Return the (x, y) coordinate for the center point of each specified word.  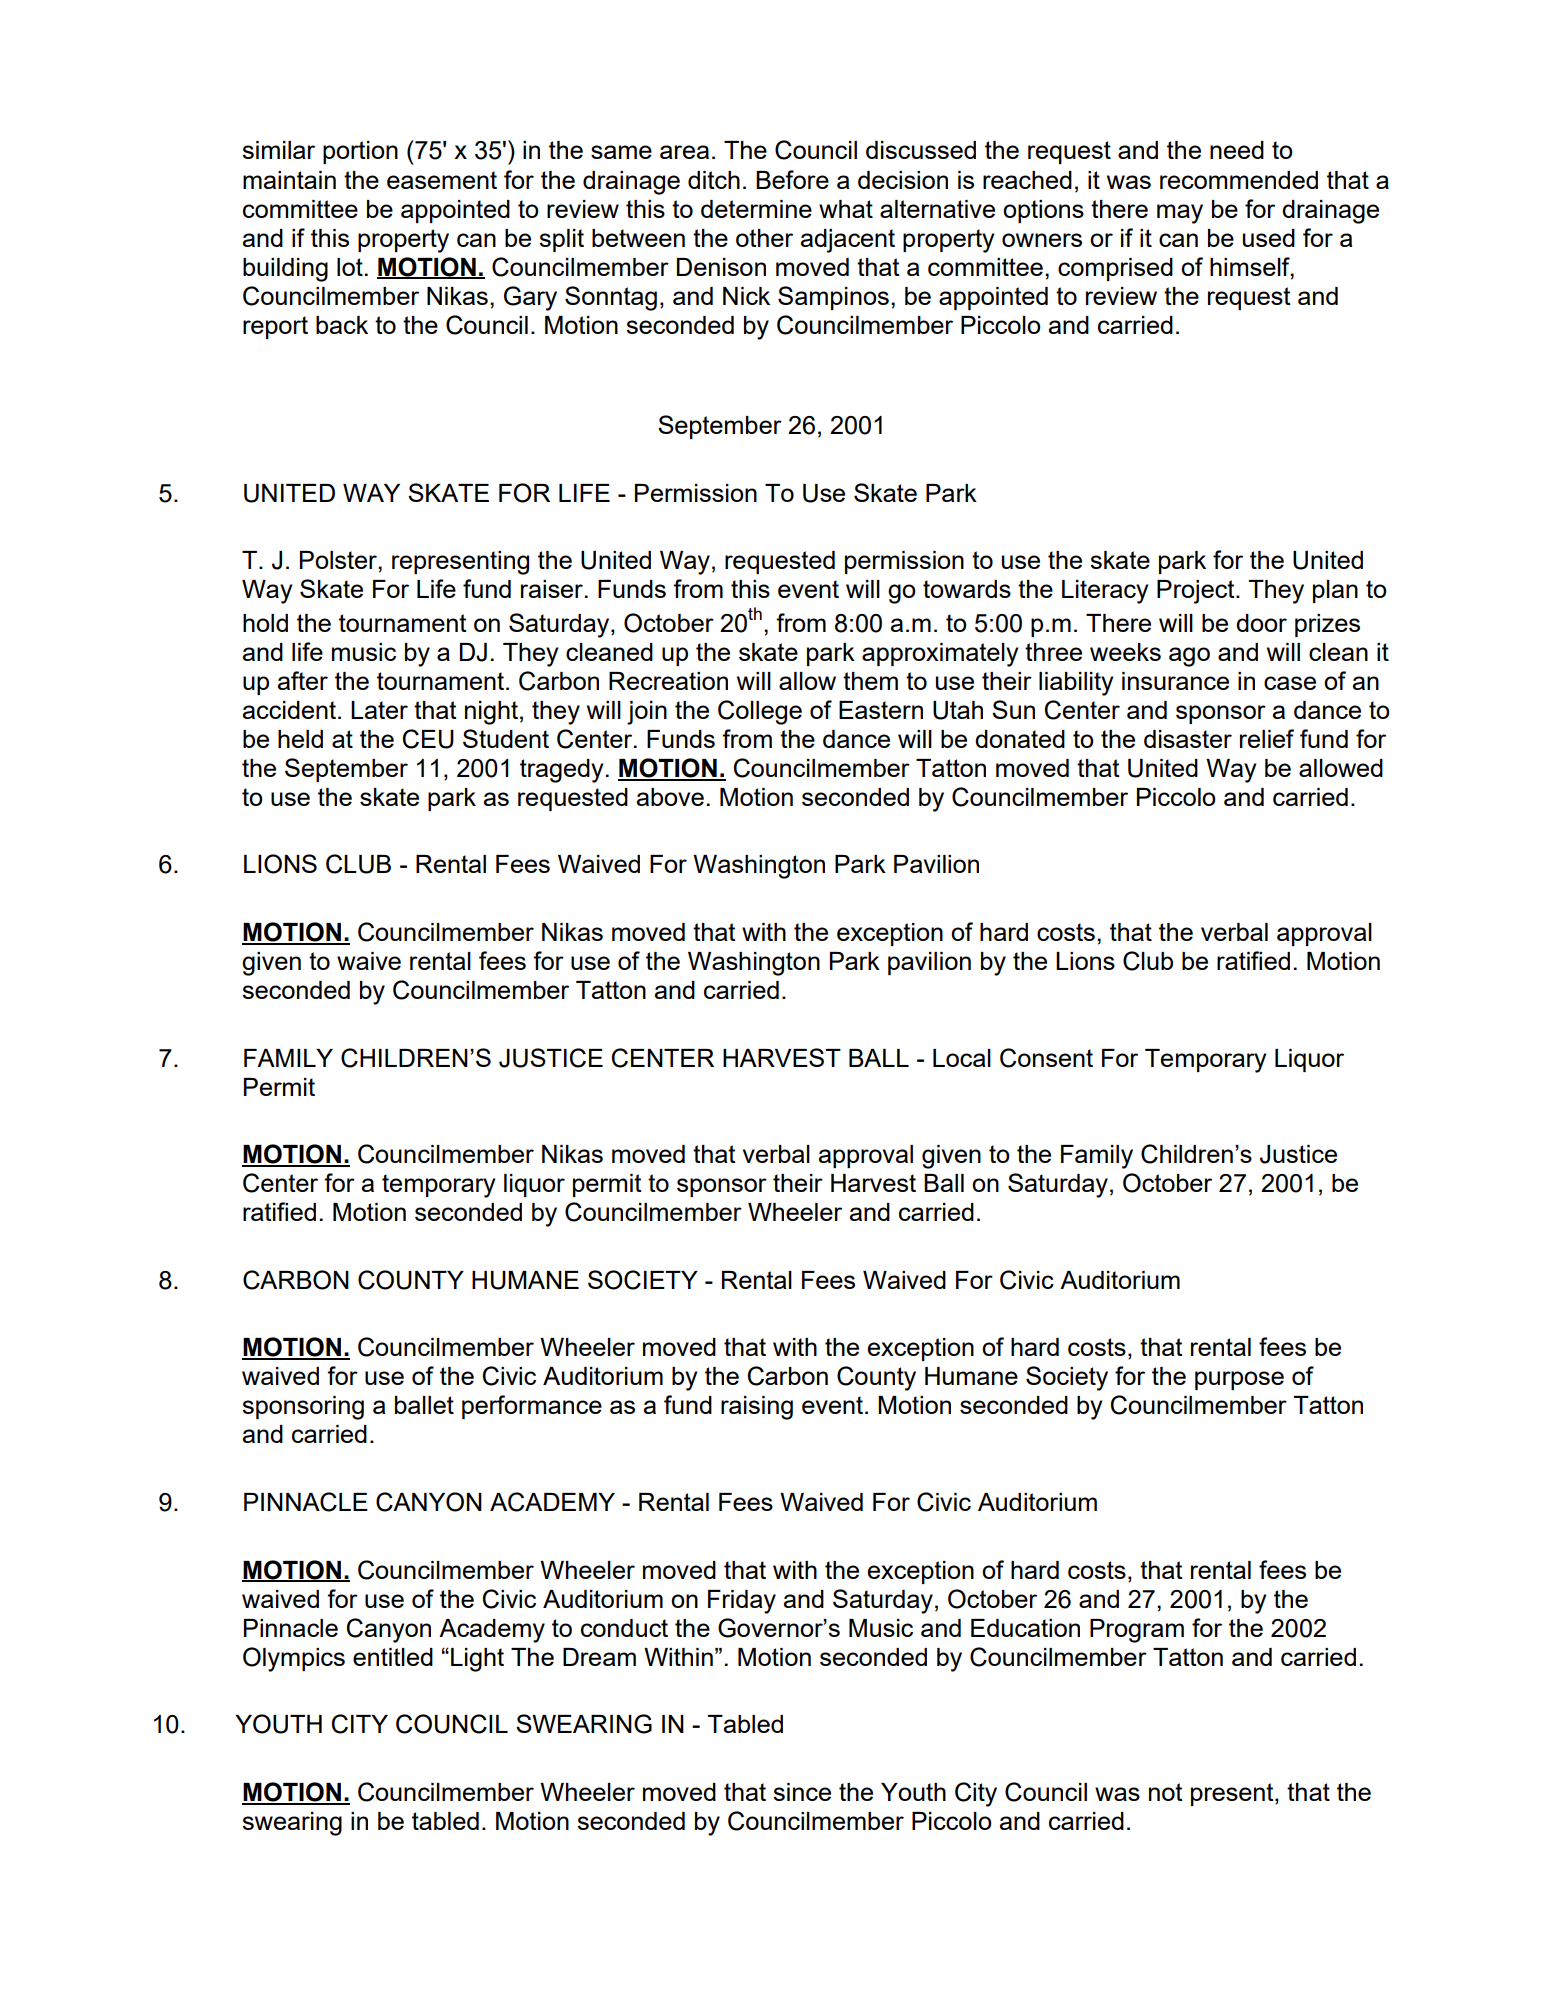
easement (442, 180)
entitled (393, 1657)
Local (962, 1058)
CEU (428, 739)
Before (792, 179)
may (1180, 214)
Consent (1046, 1058)
